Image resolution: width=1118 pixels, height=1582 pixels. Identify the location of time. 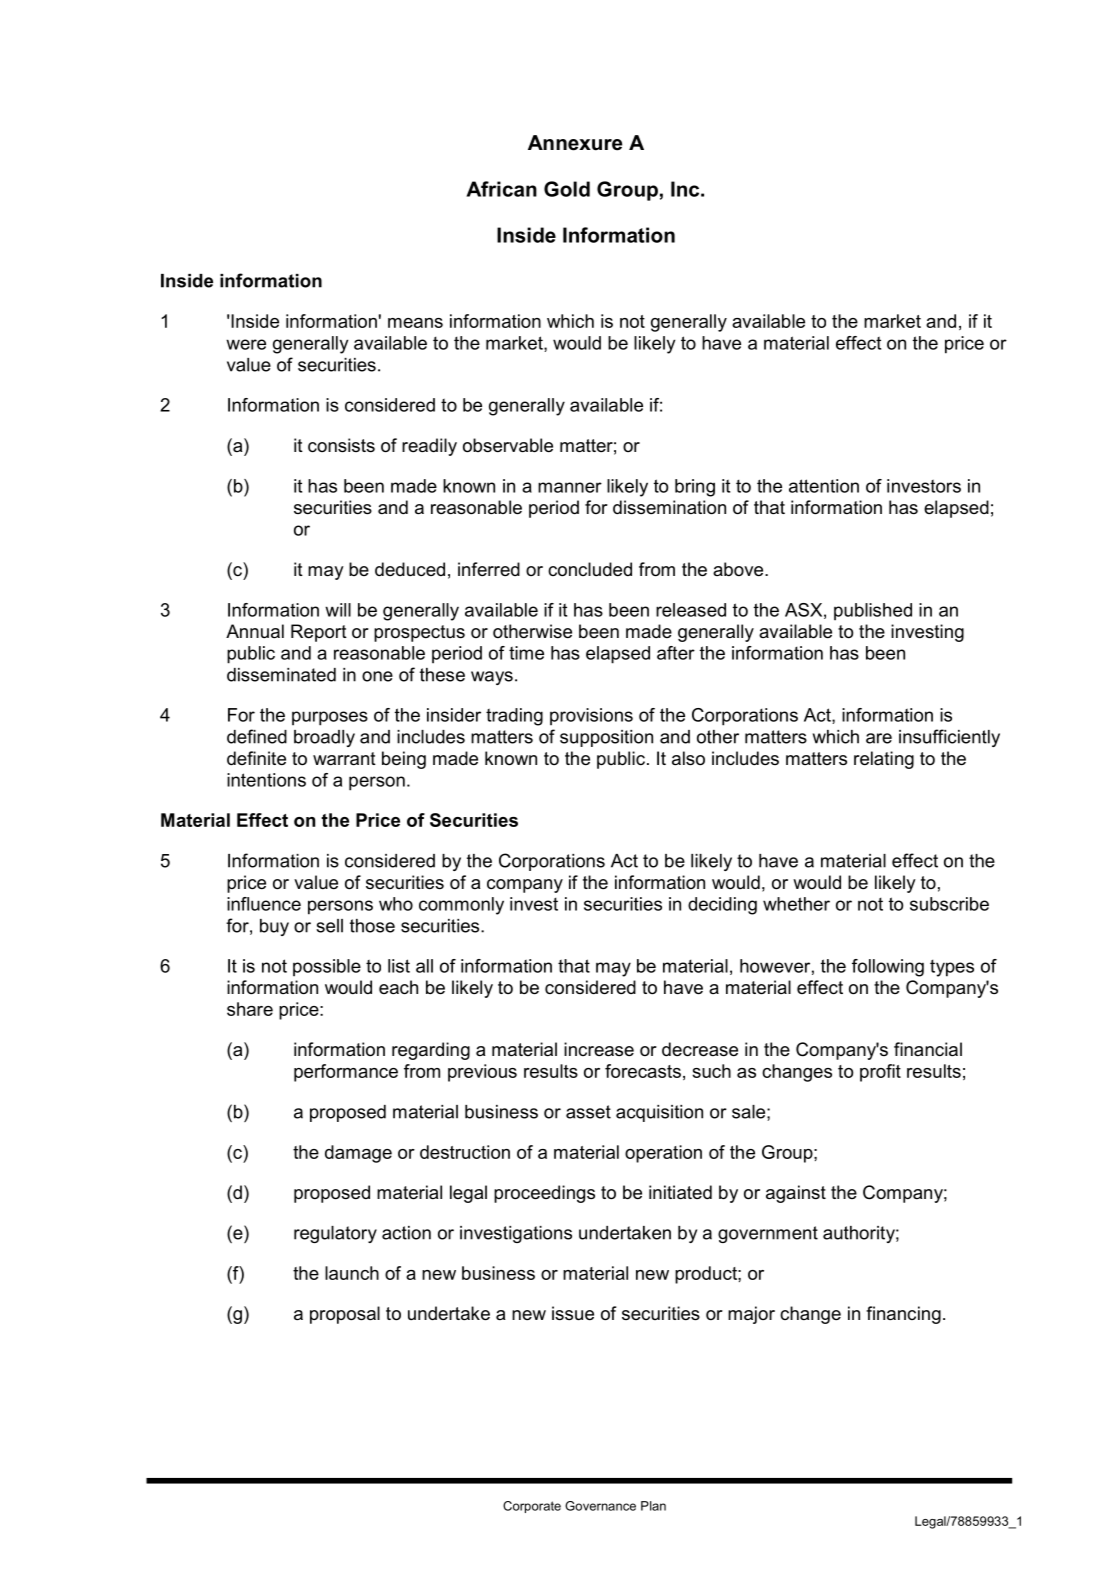
(526, 653).
